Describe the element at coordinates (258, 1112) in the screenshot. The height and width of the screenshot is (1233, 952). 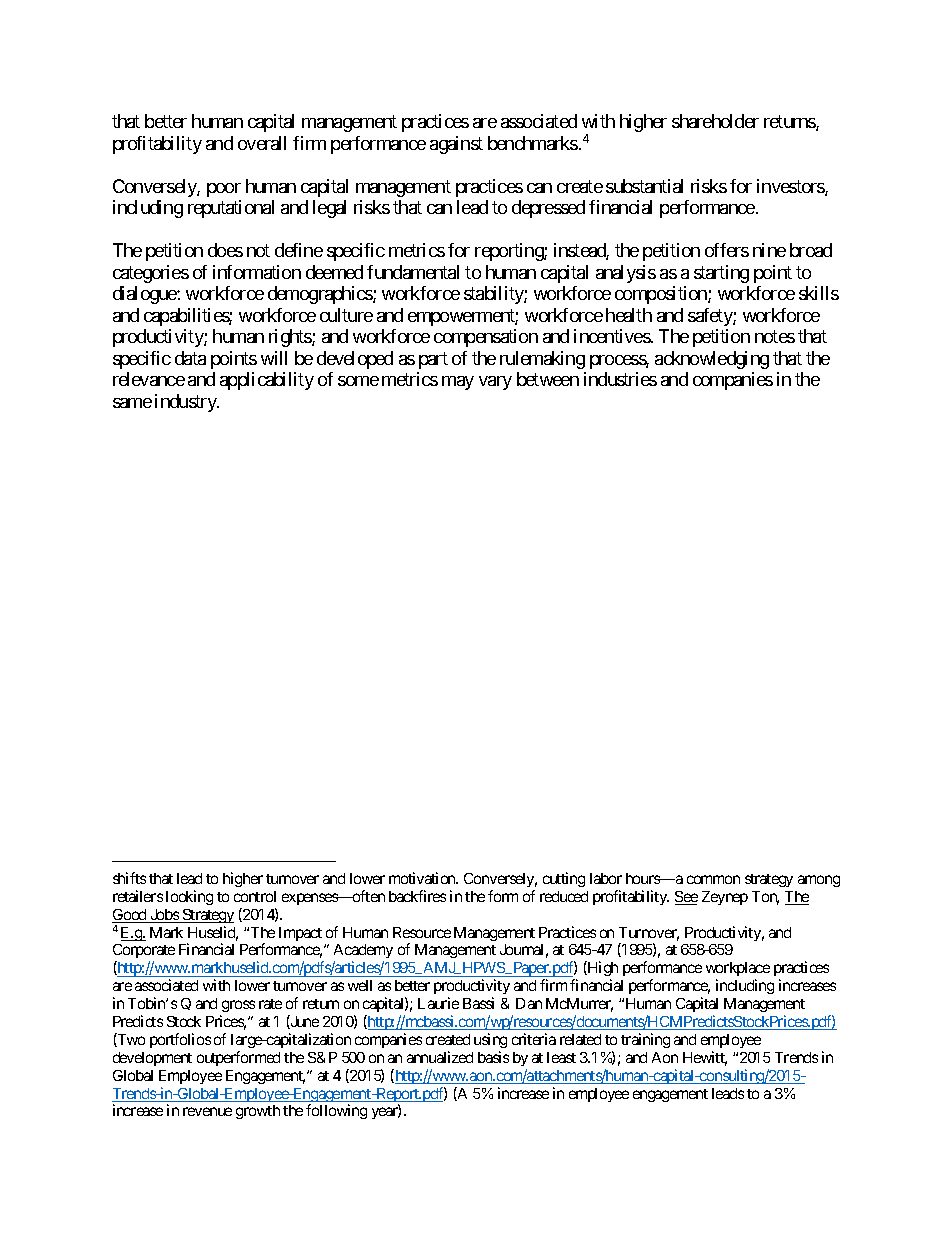
I see `growth` at that location.
